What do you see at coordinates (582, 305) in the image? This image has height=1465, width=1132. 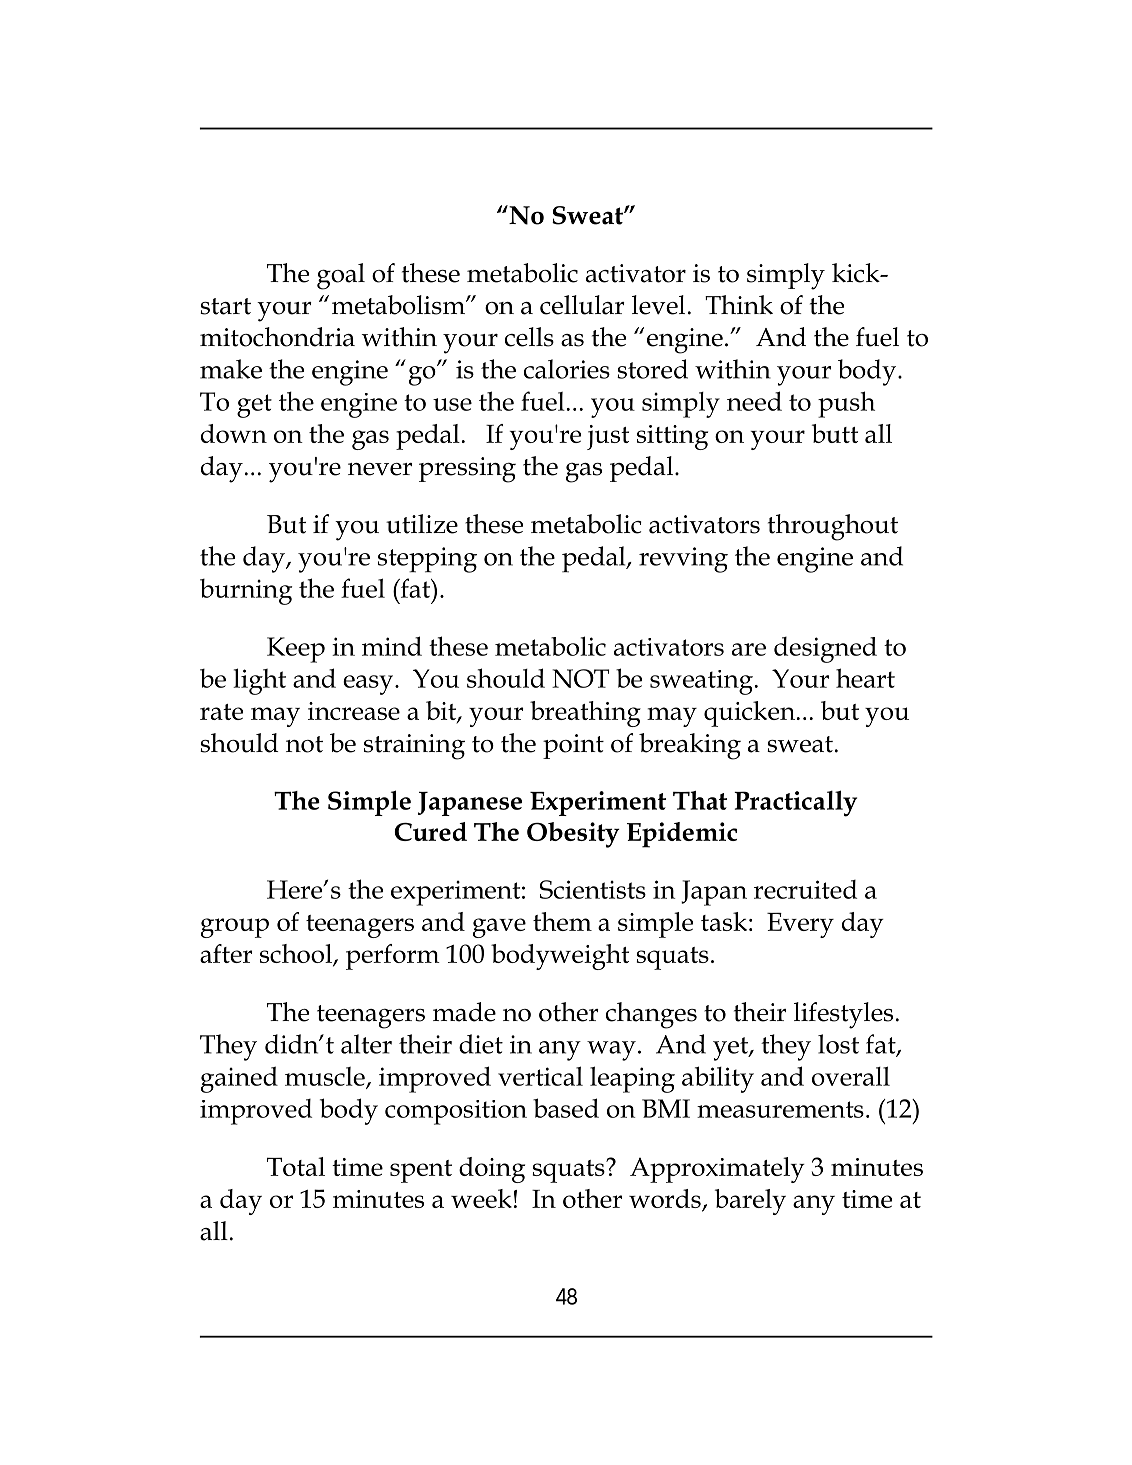 I see `cellular` at bounding box center [582, 305].
